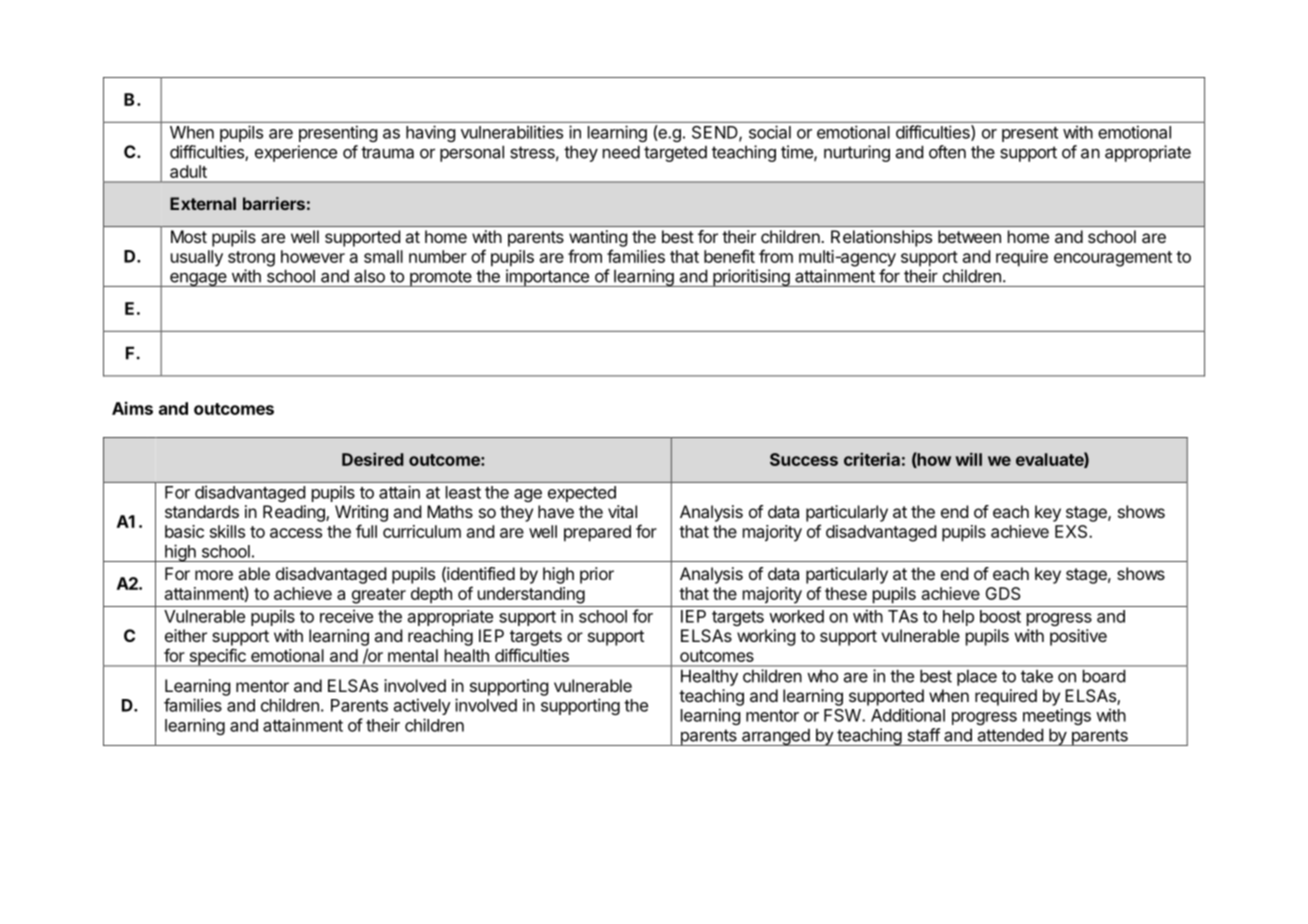  What do you see at coordinates (1072, 531) in the screenshot?
I see `EXS` at bounding box center [1072, 531].
